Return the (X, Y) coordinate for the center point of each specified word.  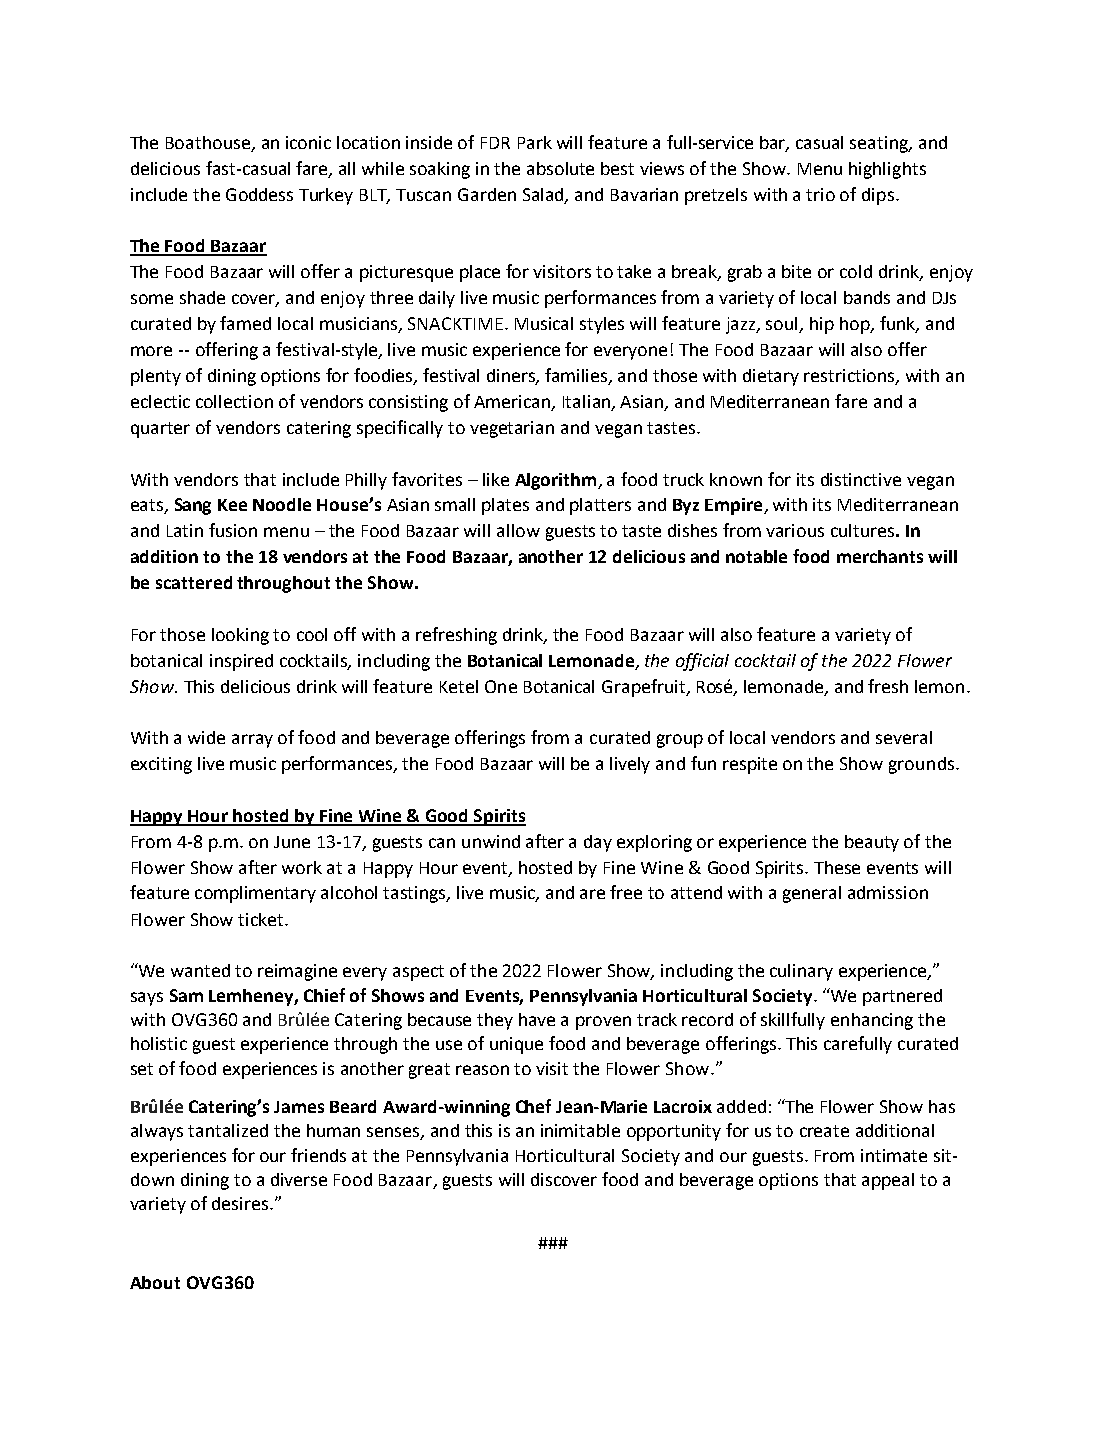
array (252, 741)
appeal (888, 1181)
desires (240, 1203)
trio (820, 194)
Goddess (259, 194)
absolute (560, 168)
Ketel (459, 686)
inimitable (580, 1130)
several (904, 737)
